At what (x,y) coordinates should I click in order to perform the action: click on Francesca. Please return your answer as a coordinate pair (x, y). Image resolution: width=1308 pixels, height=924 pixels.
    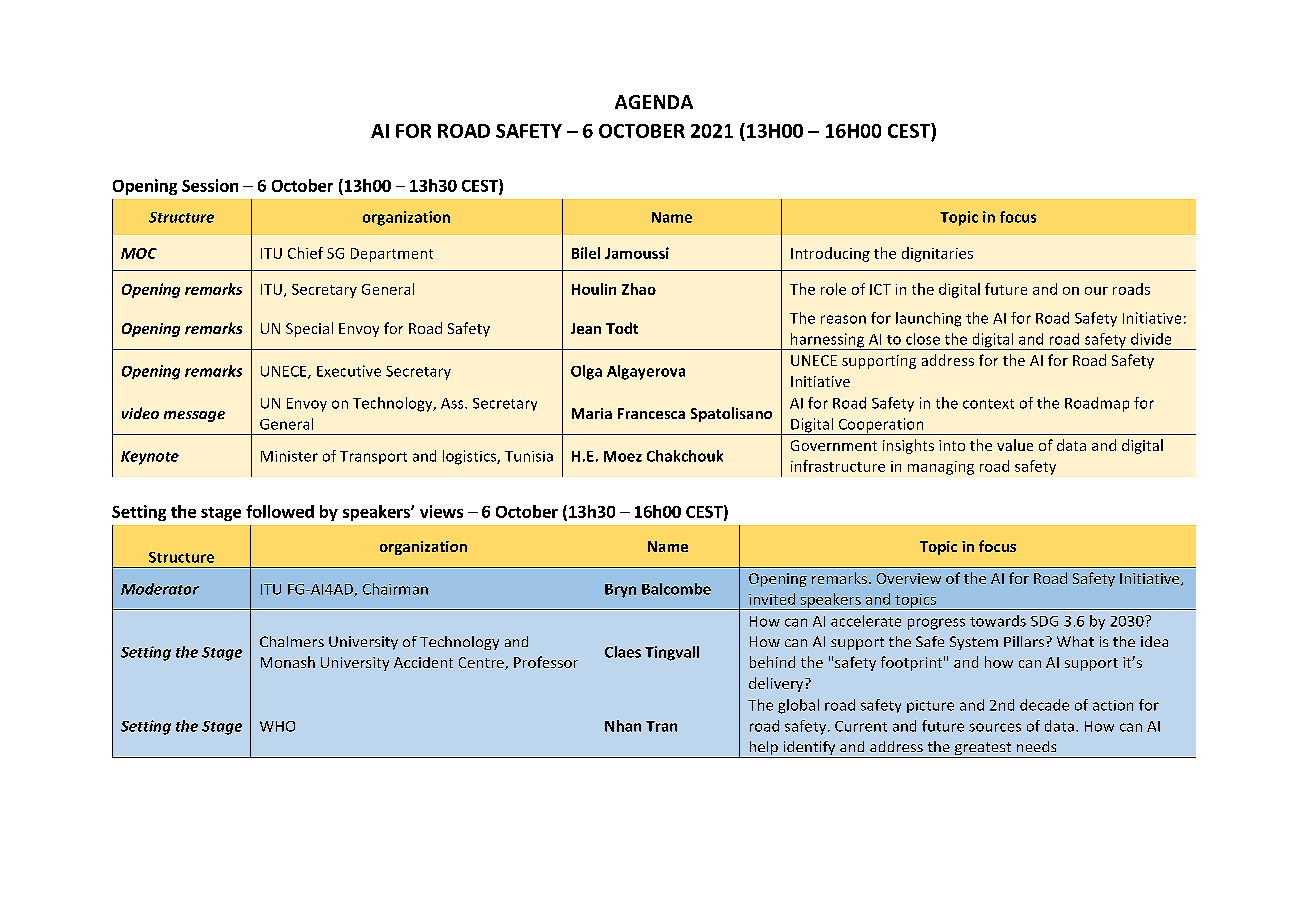
    Looking at the image, I should click on (651, 413).
